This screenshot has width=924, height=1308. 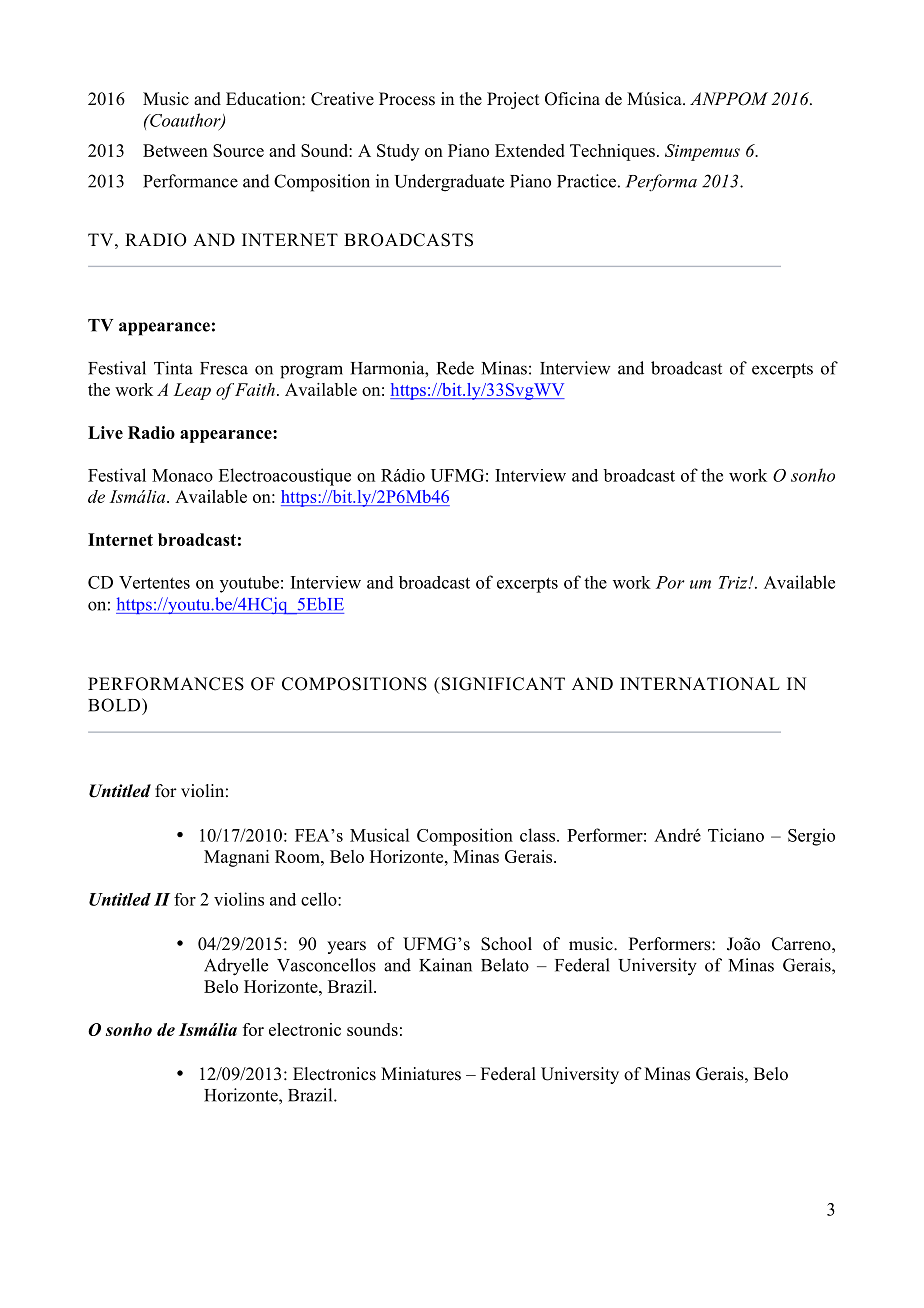 What do you see at coordinates (506, 944) in the screenshot?
I see `School` at bounding box center [506, 944].
